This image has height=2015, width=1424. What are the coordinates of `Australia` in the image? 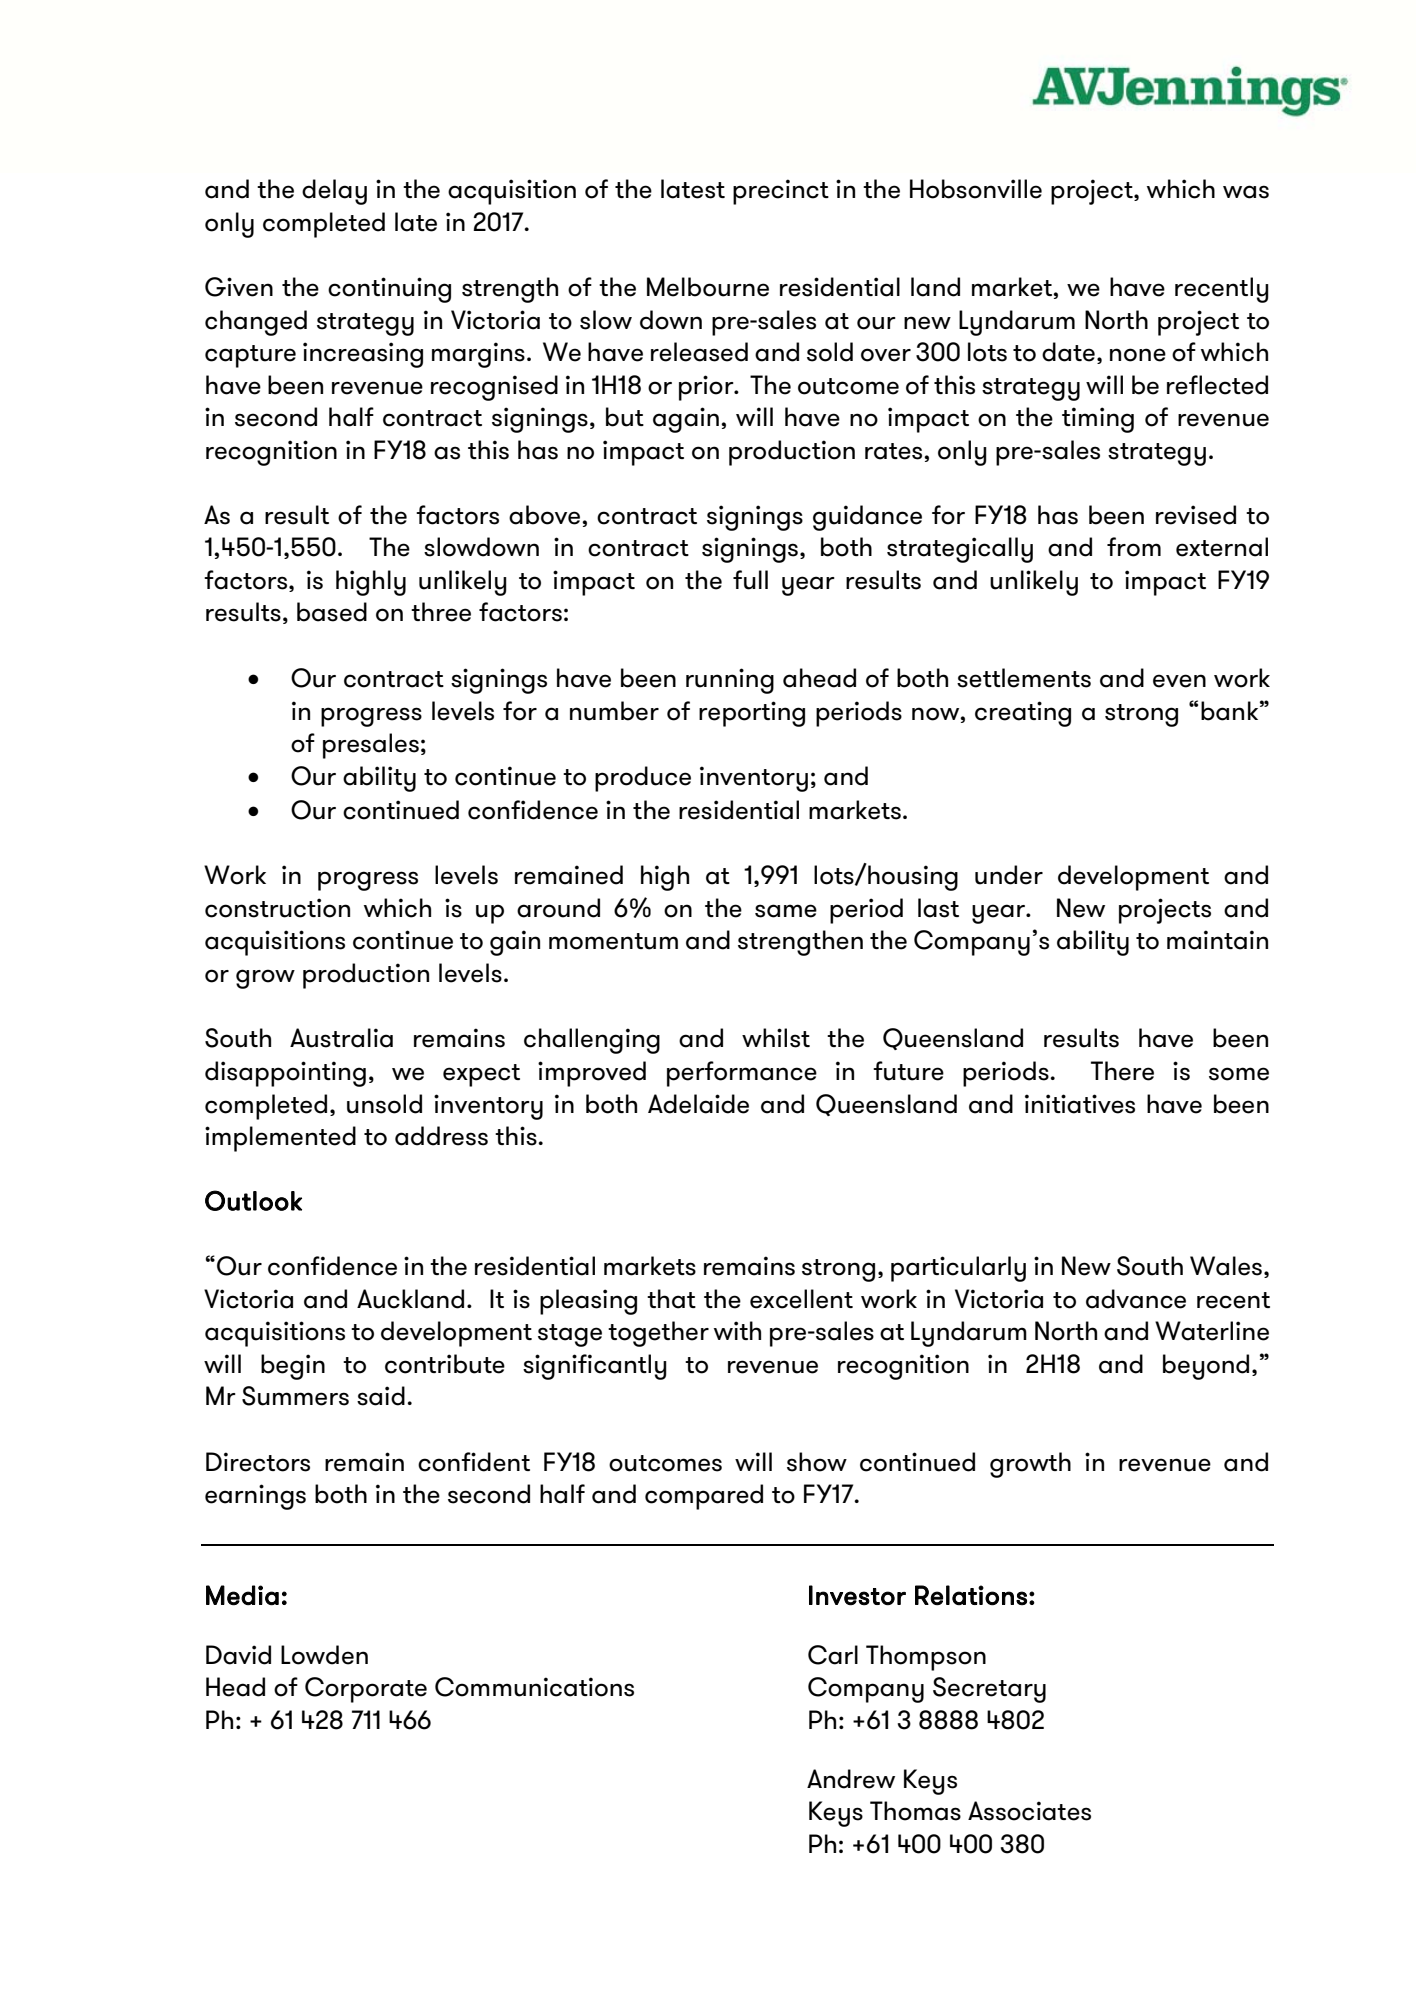 It's located at (341, 1038).
